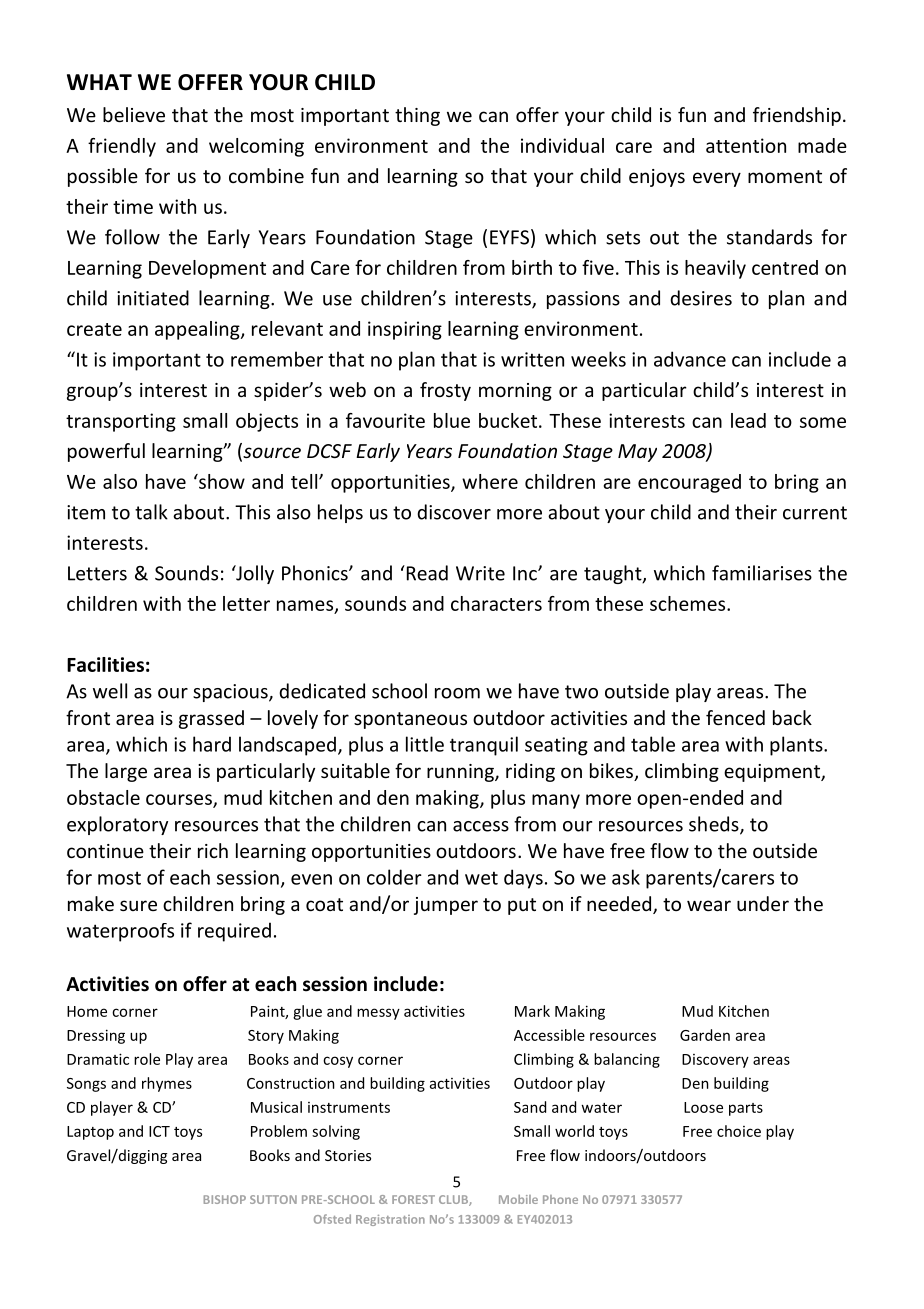 Image resolution: width=924 pixels, height=1309 pixels. What do you see at coordinates (134, 114) in the page?
I see `believe` at bounding box center [134, 114].
